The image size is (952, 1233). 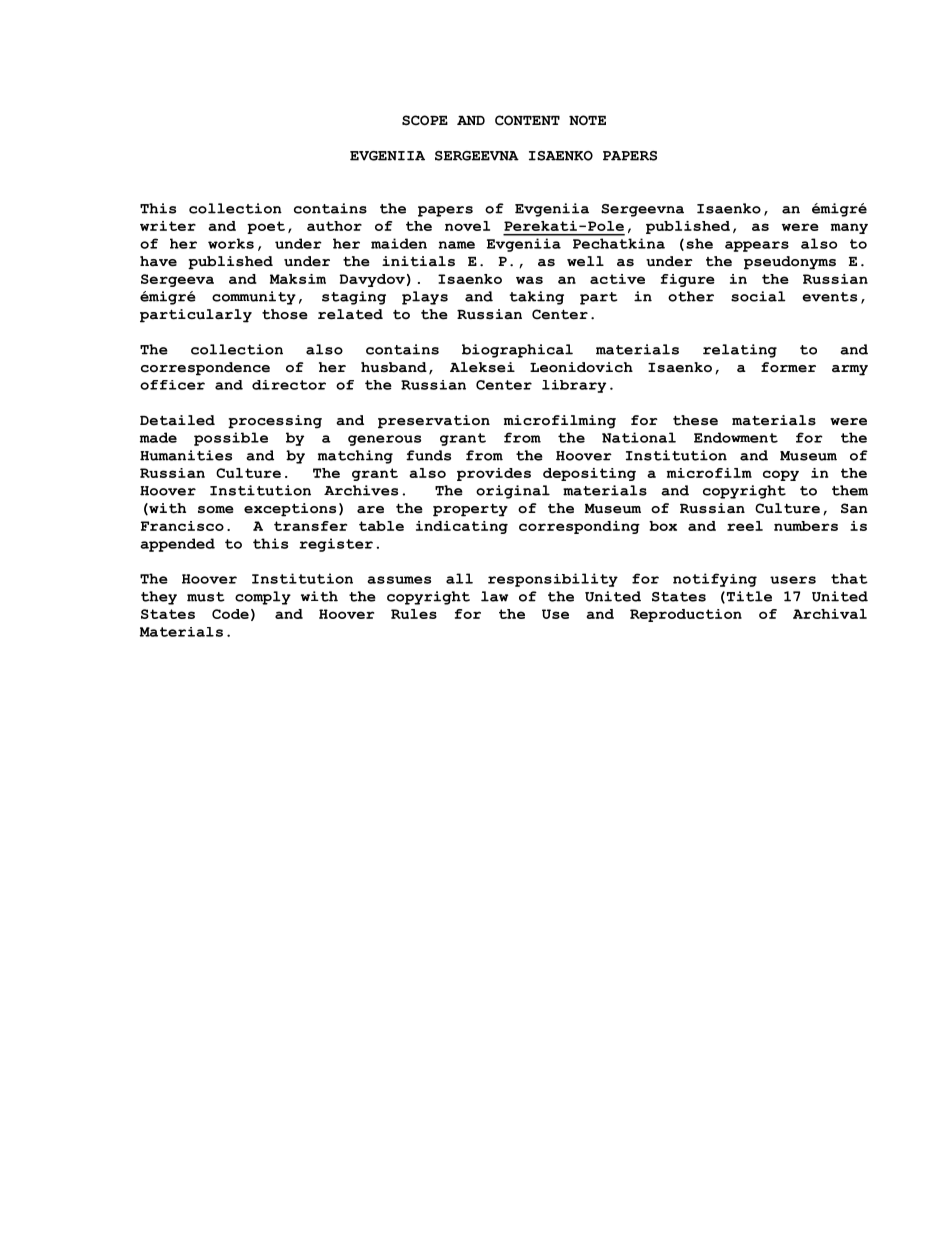 What do you see at coordinates (758, 296) in the document?
I see `social` at bounding box center [758, 296].
